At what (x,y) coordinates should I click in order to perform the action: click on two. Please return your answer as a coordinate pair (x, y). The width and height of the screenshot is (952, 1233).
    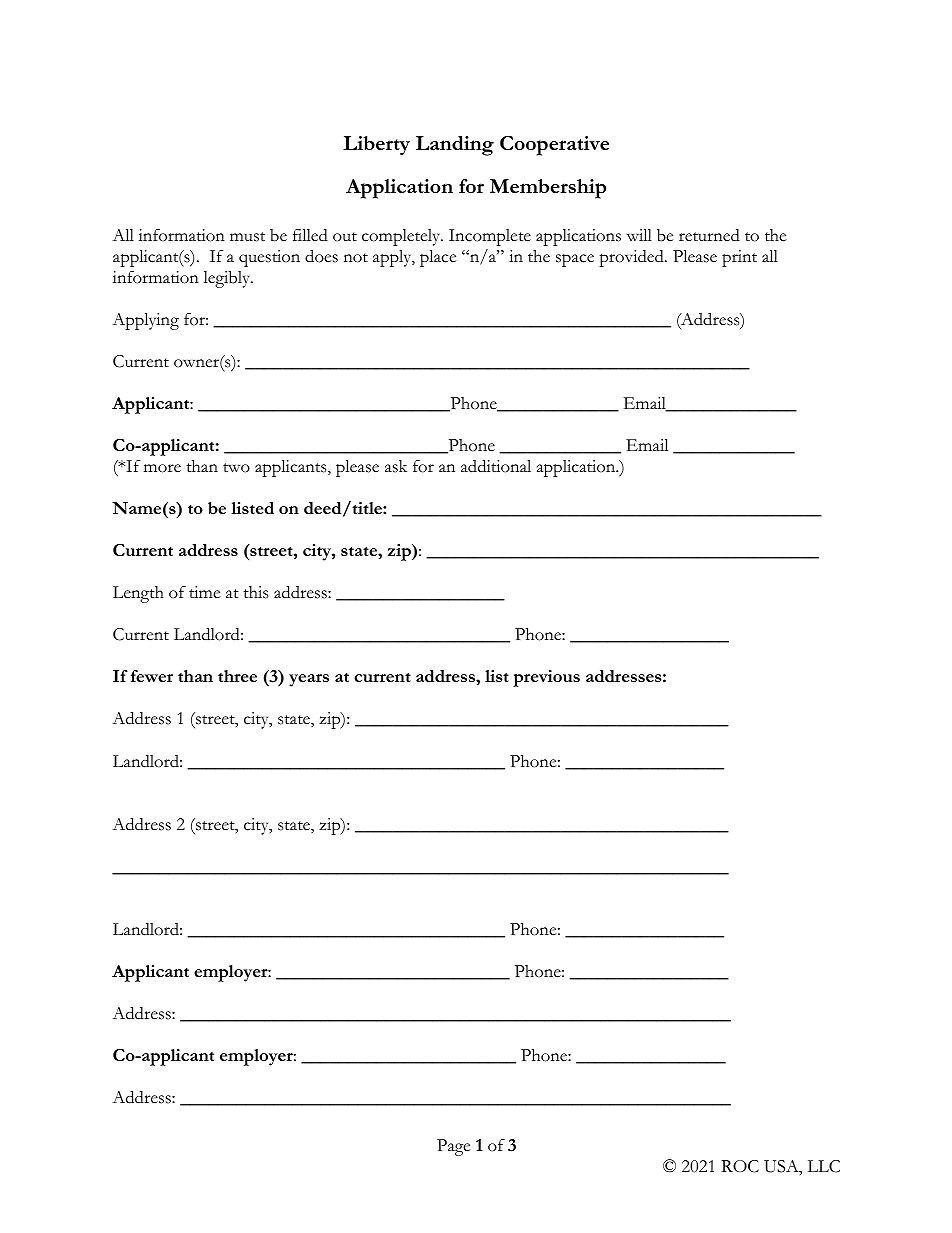
    Looking at the image, I should click on (236, 468).
